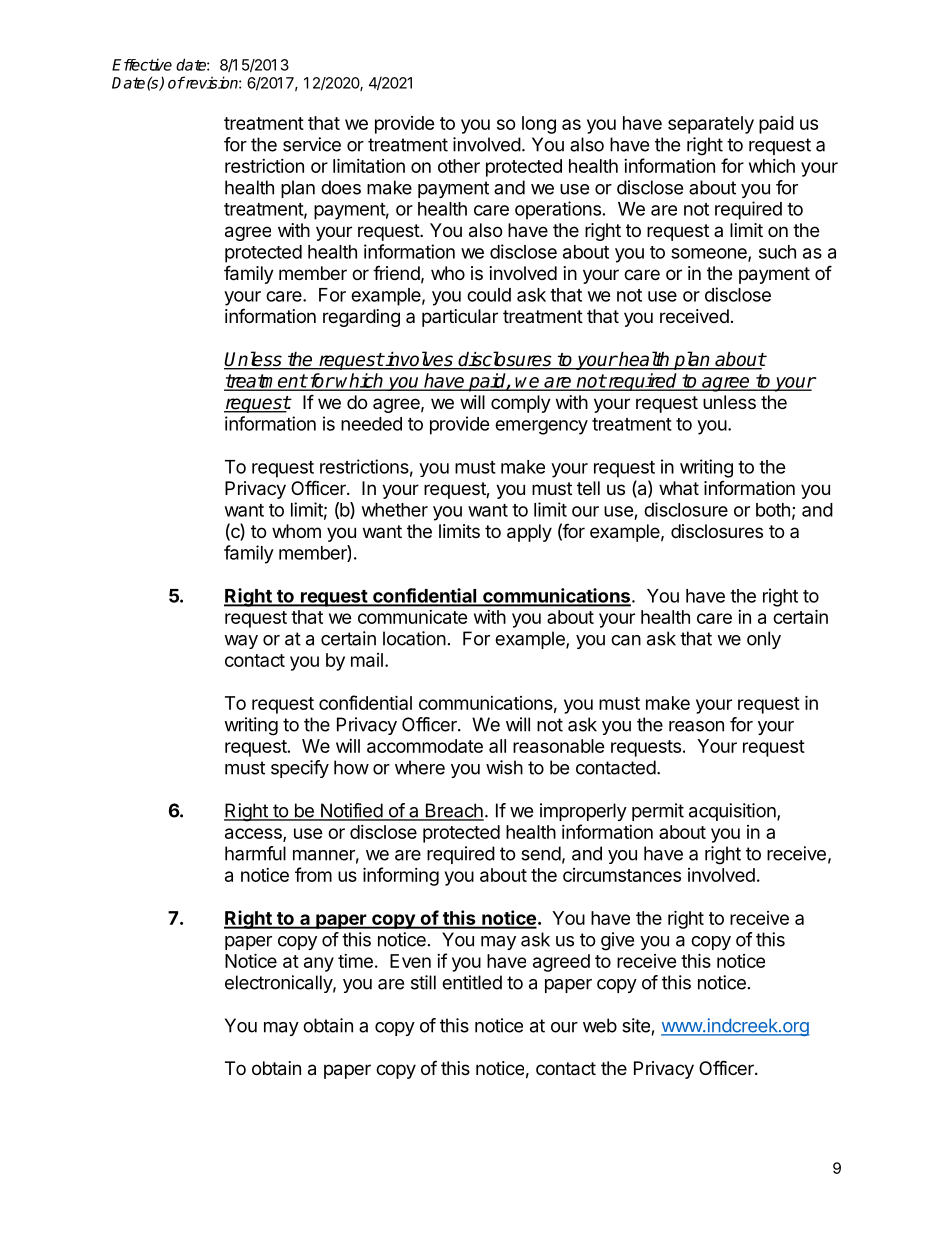  Describe the element at coordinates (142, 64) in the image. I see `Effective` at that location.
